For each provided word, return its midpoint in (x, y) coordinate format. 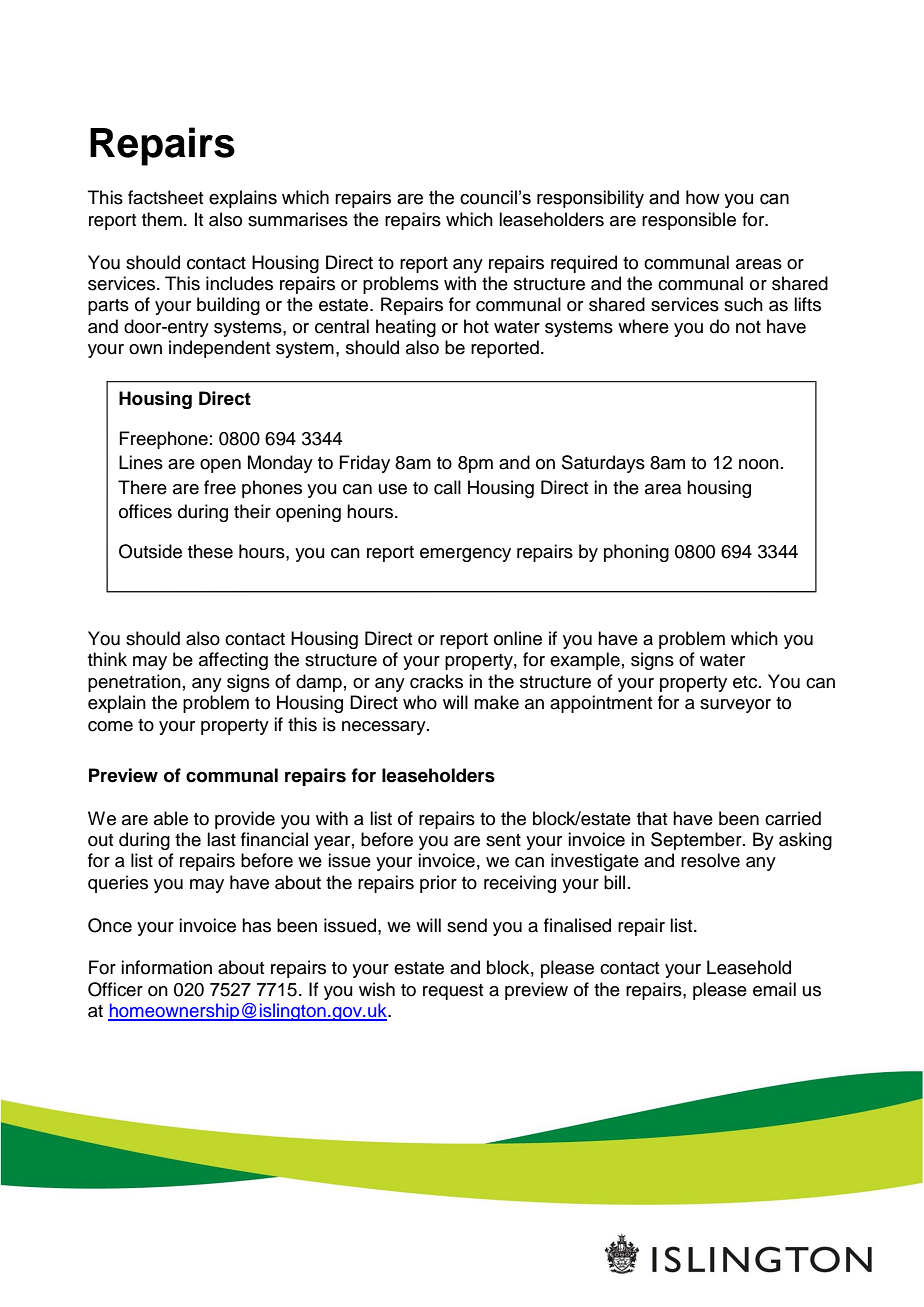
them (162, 219)
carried (793, 818)
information (166, 967)
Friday (364, 464)
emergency (465, 555)
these (210, 551)
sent (503, 840)
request (453, 992)
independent (219, 349)
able (171, 818)
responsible (689, 221)
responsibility (590, 199)
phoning (636, 553)
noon (759, 464)
